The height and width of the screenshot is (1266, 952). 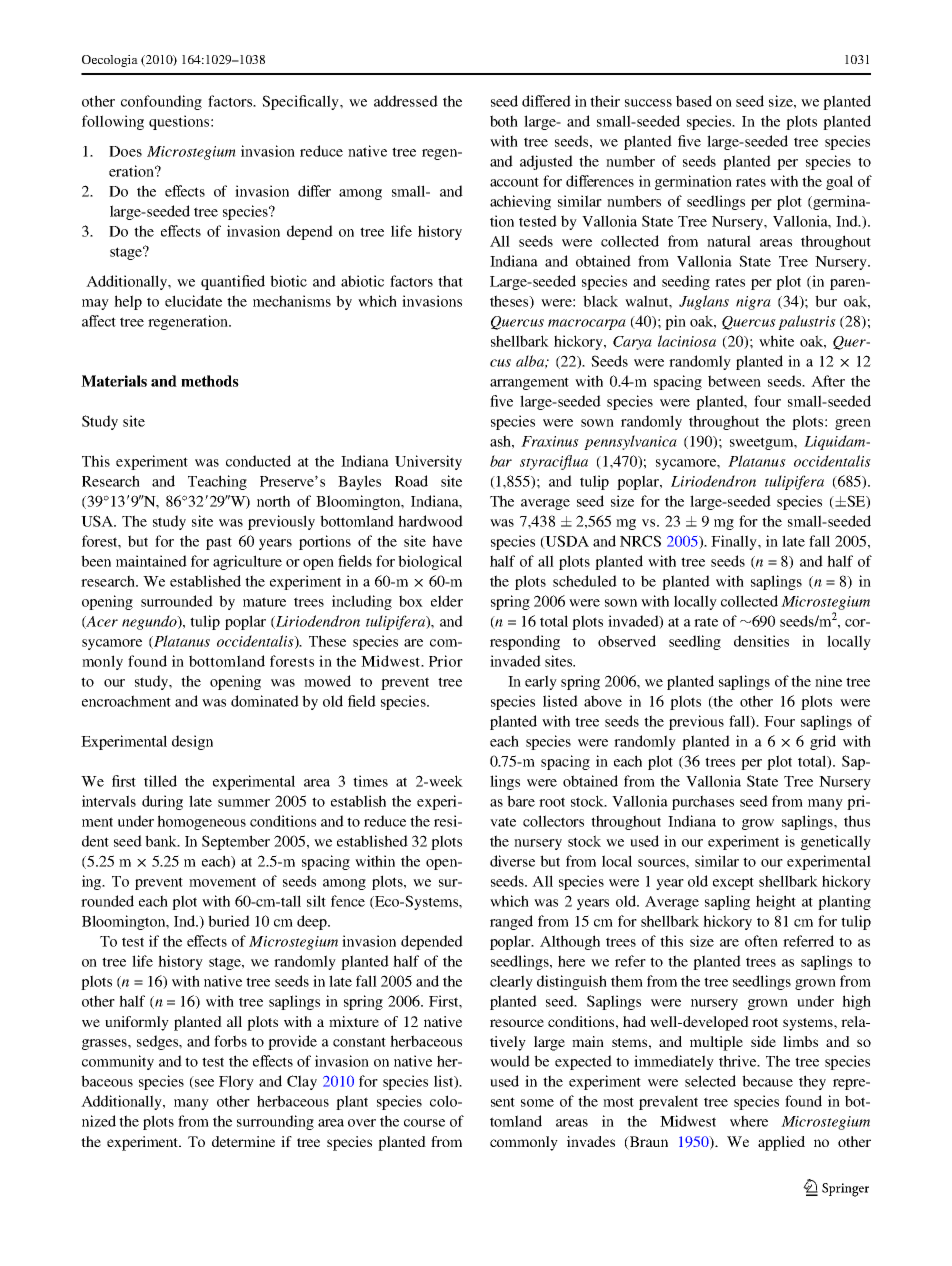 I want to click on based, so click(x=694, y=101).
